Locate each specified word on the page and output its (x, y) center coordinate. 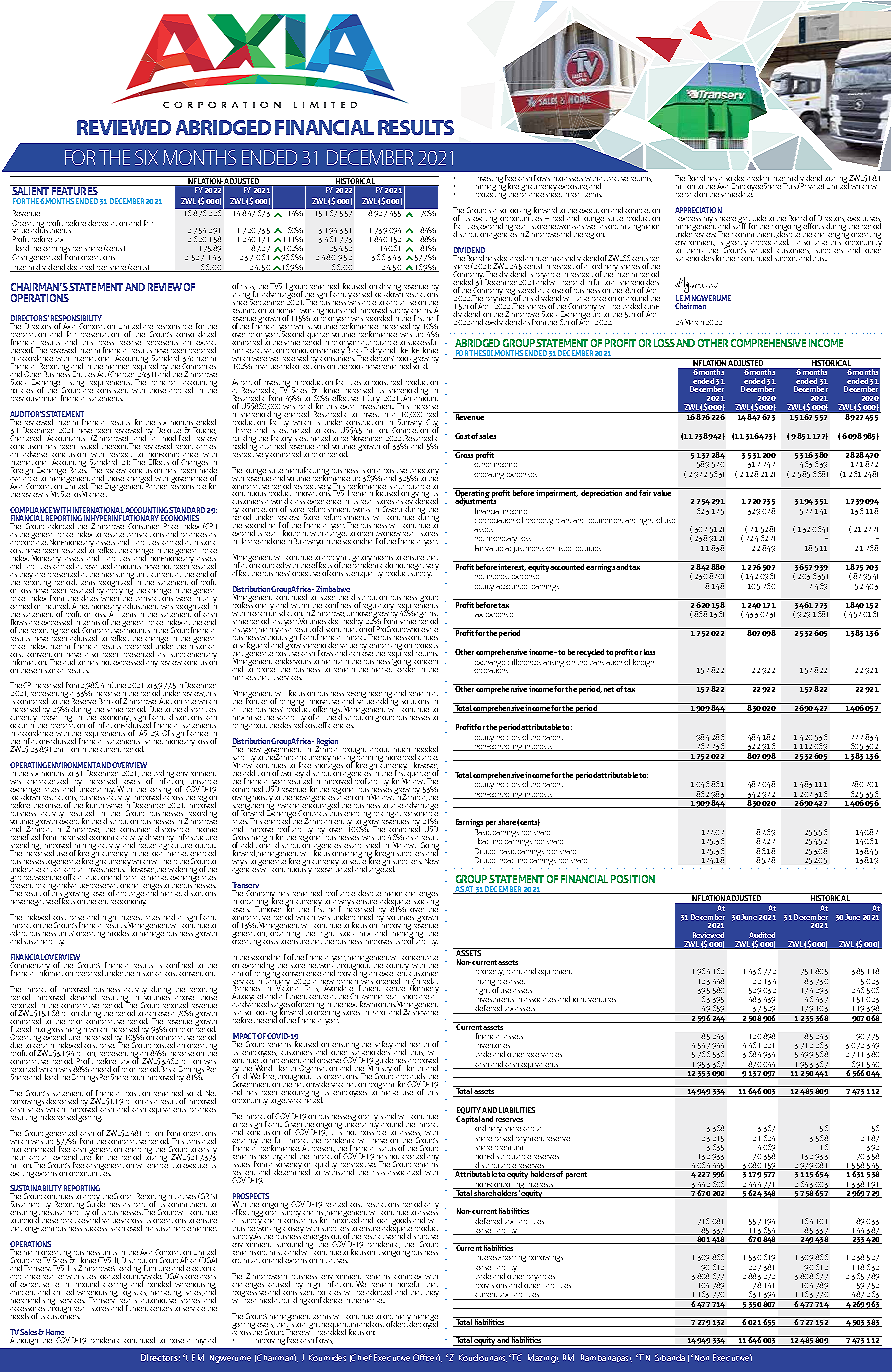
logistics (134, 1293)
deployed (423, 1324)
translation (605, 660)
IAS (143, 733)
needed (426, 750)
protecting (491, 194)
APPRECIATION (698, 210)
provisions (493, 1286)
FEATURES (75, 190)
